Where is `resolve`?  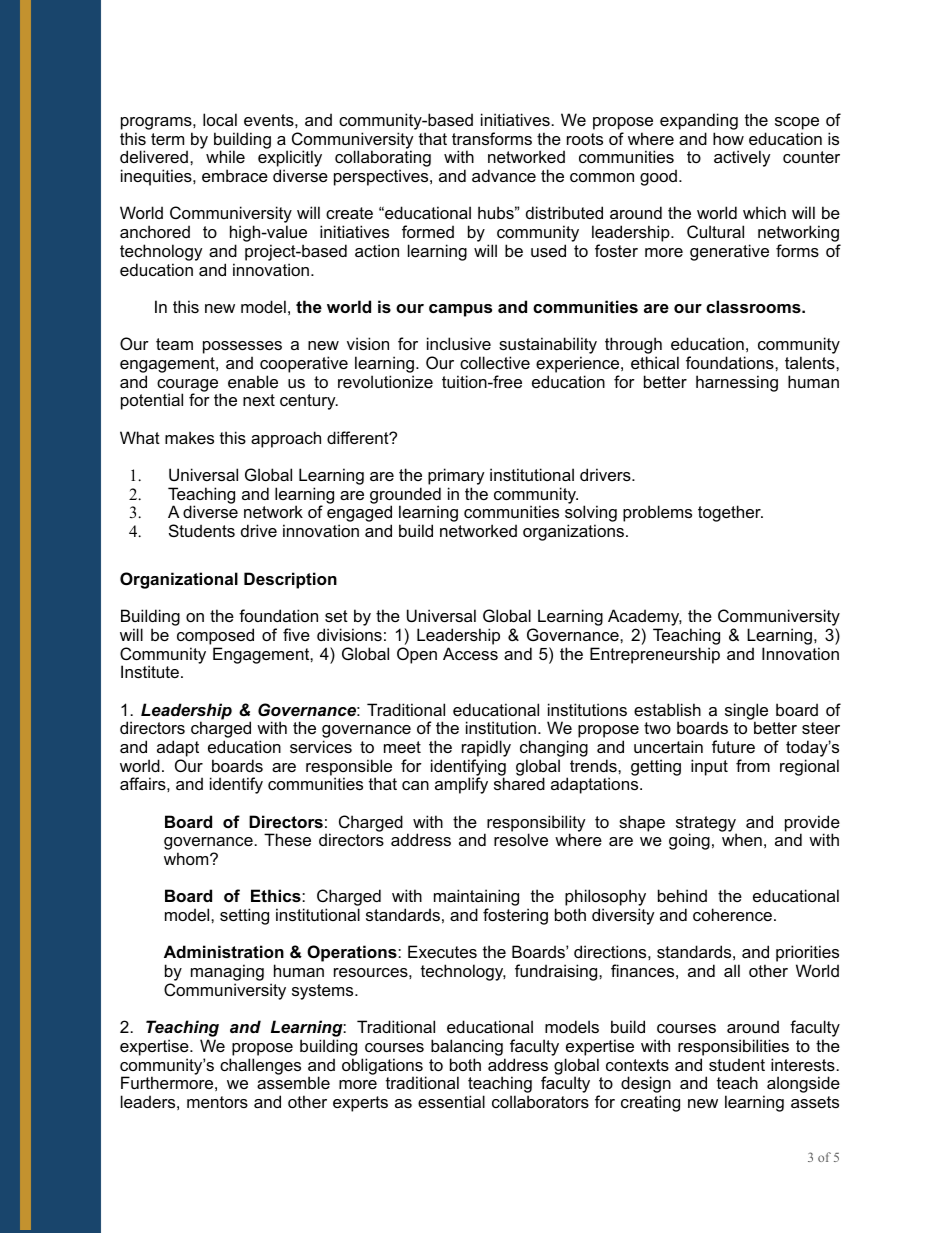 resolve is located at coordinates (521, 839).
